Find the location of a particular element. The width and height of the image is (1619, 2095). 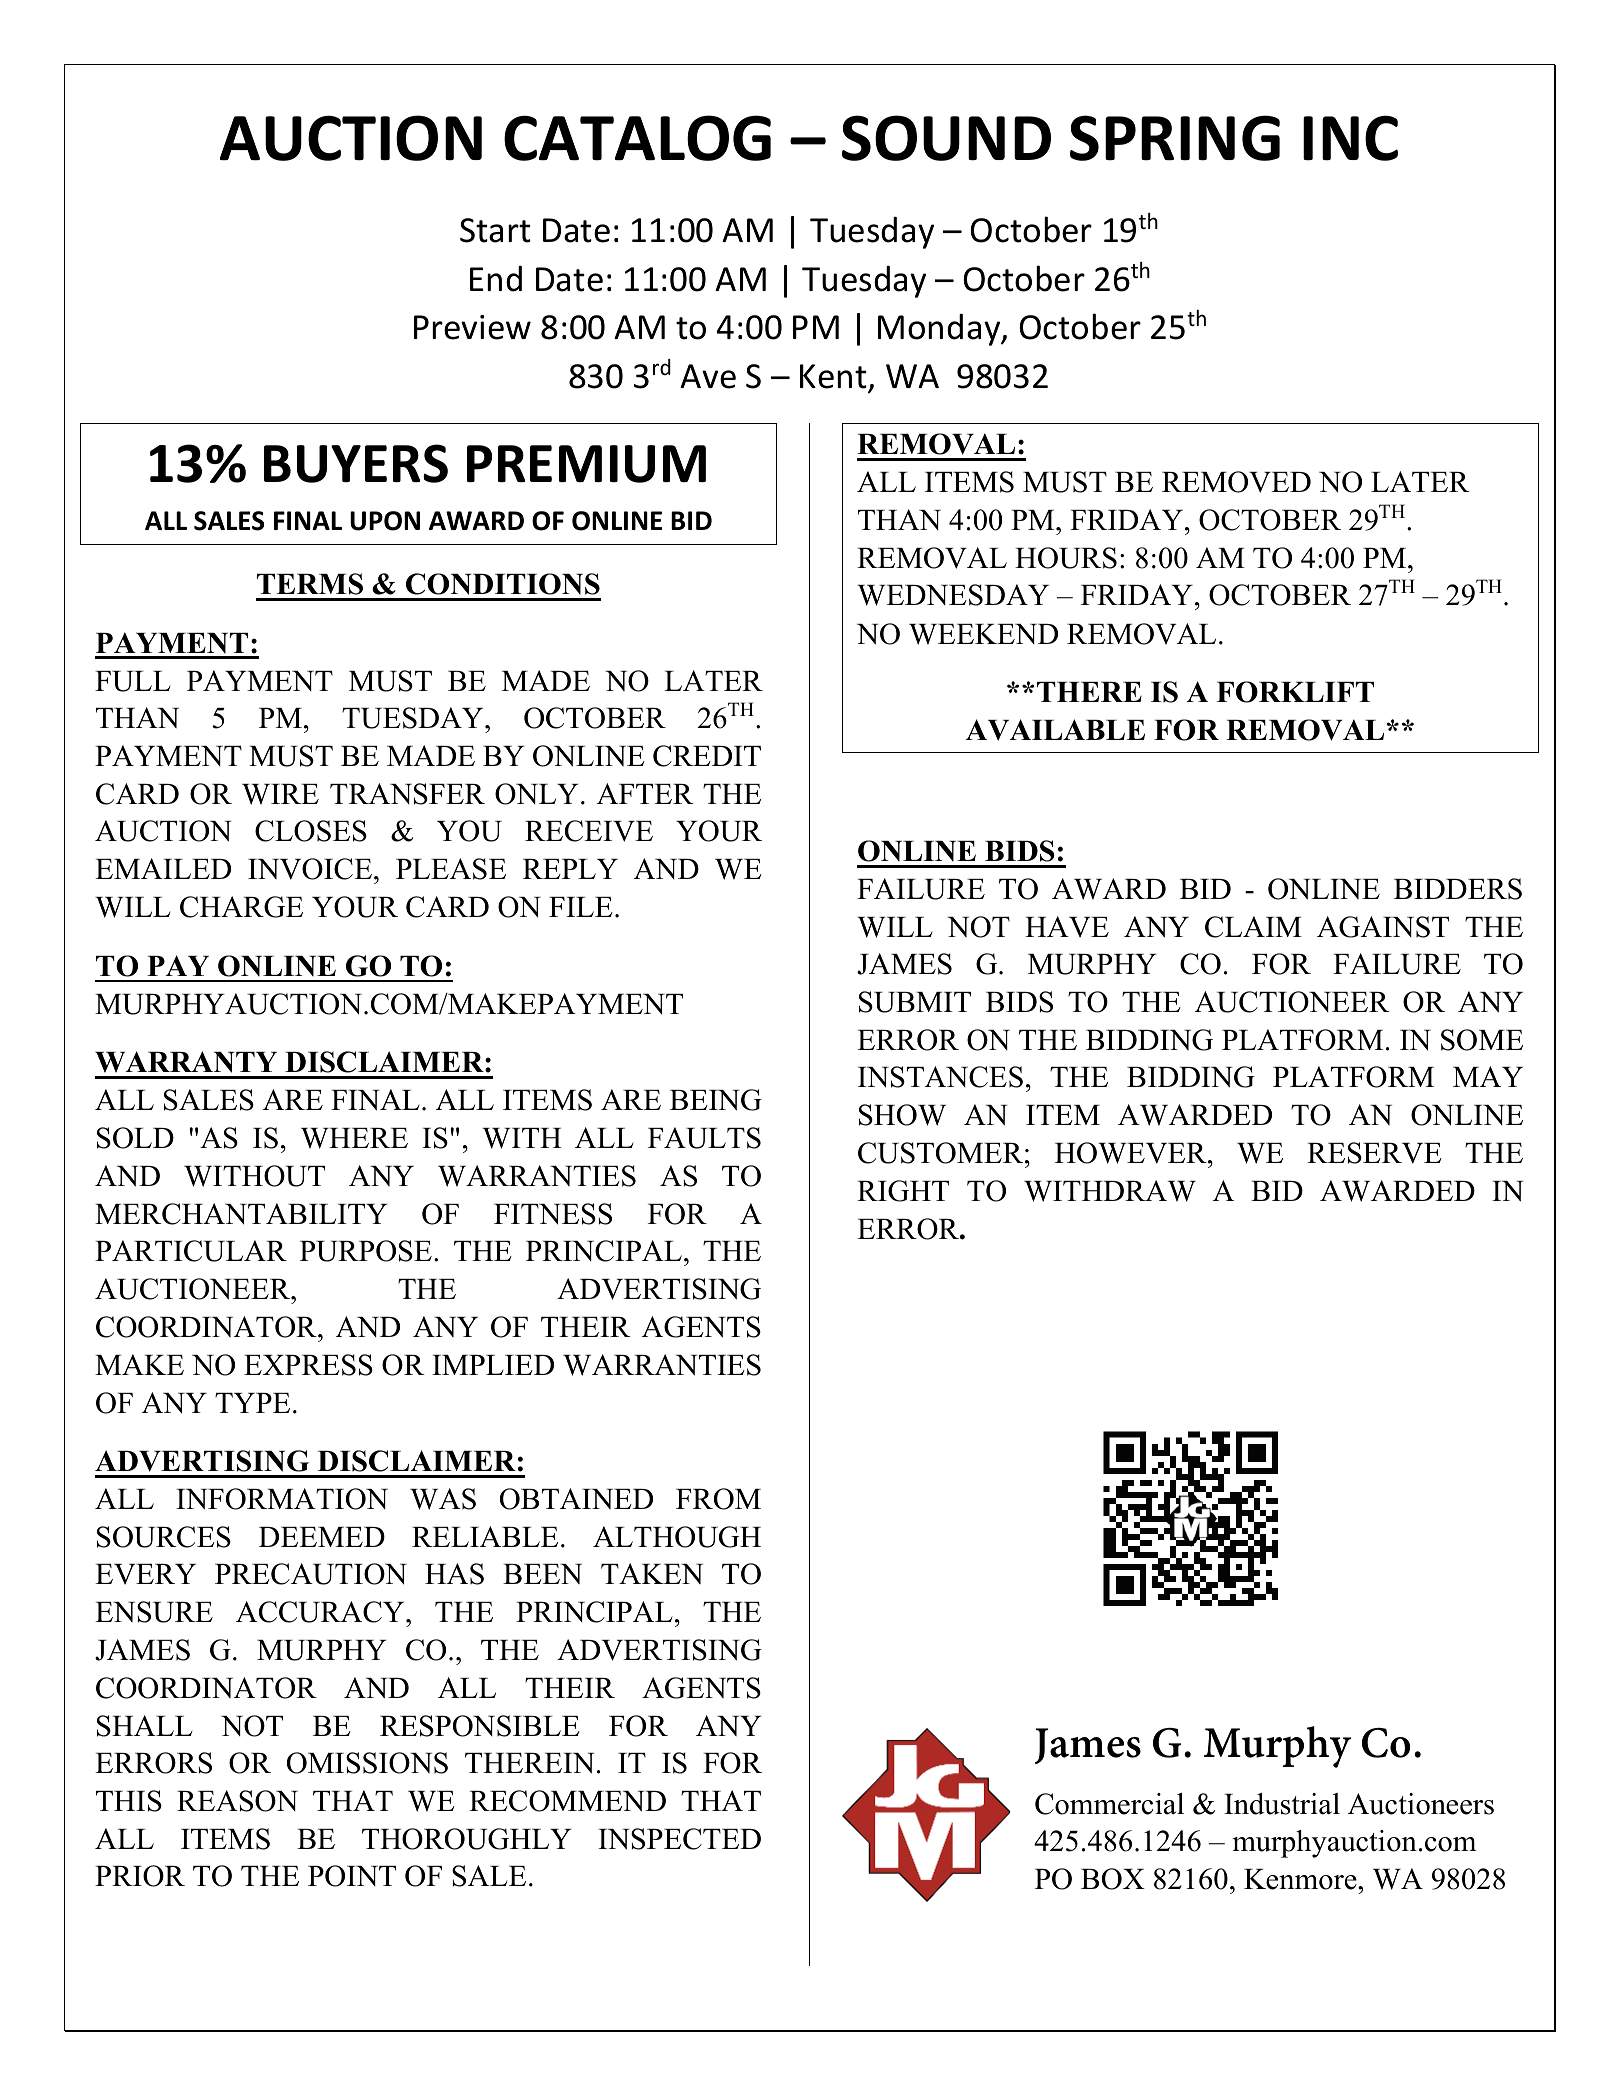

Industrial is located at coordinates (1282, 1804).
